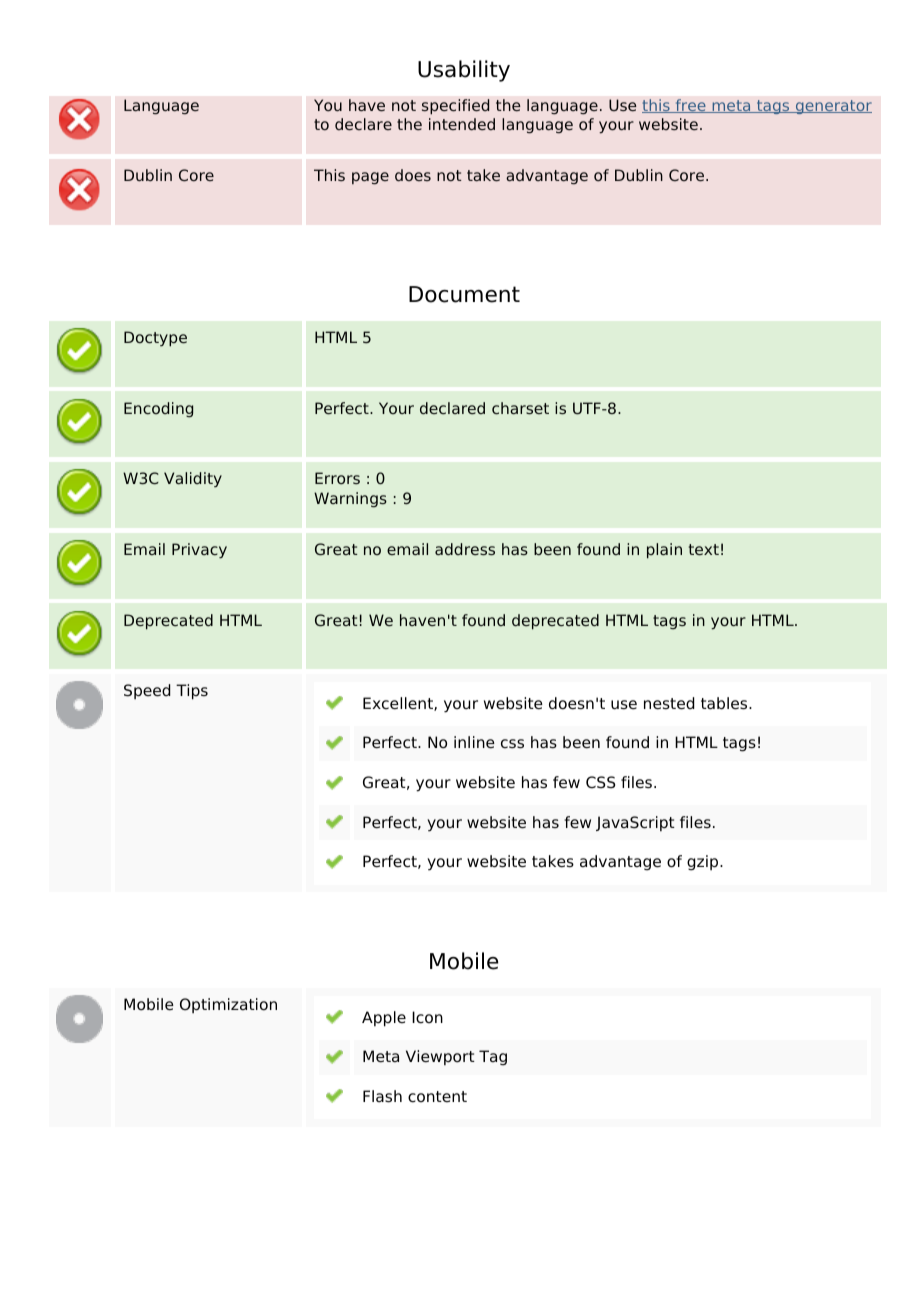 The image size is (924, 1308). I want to click on page, so click(370, 178).
